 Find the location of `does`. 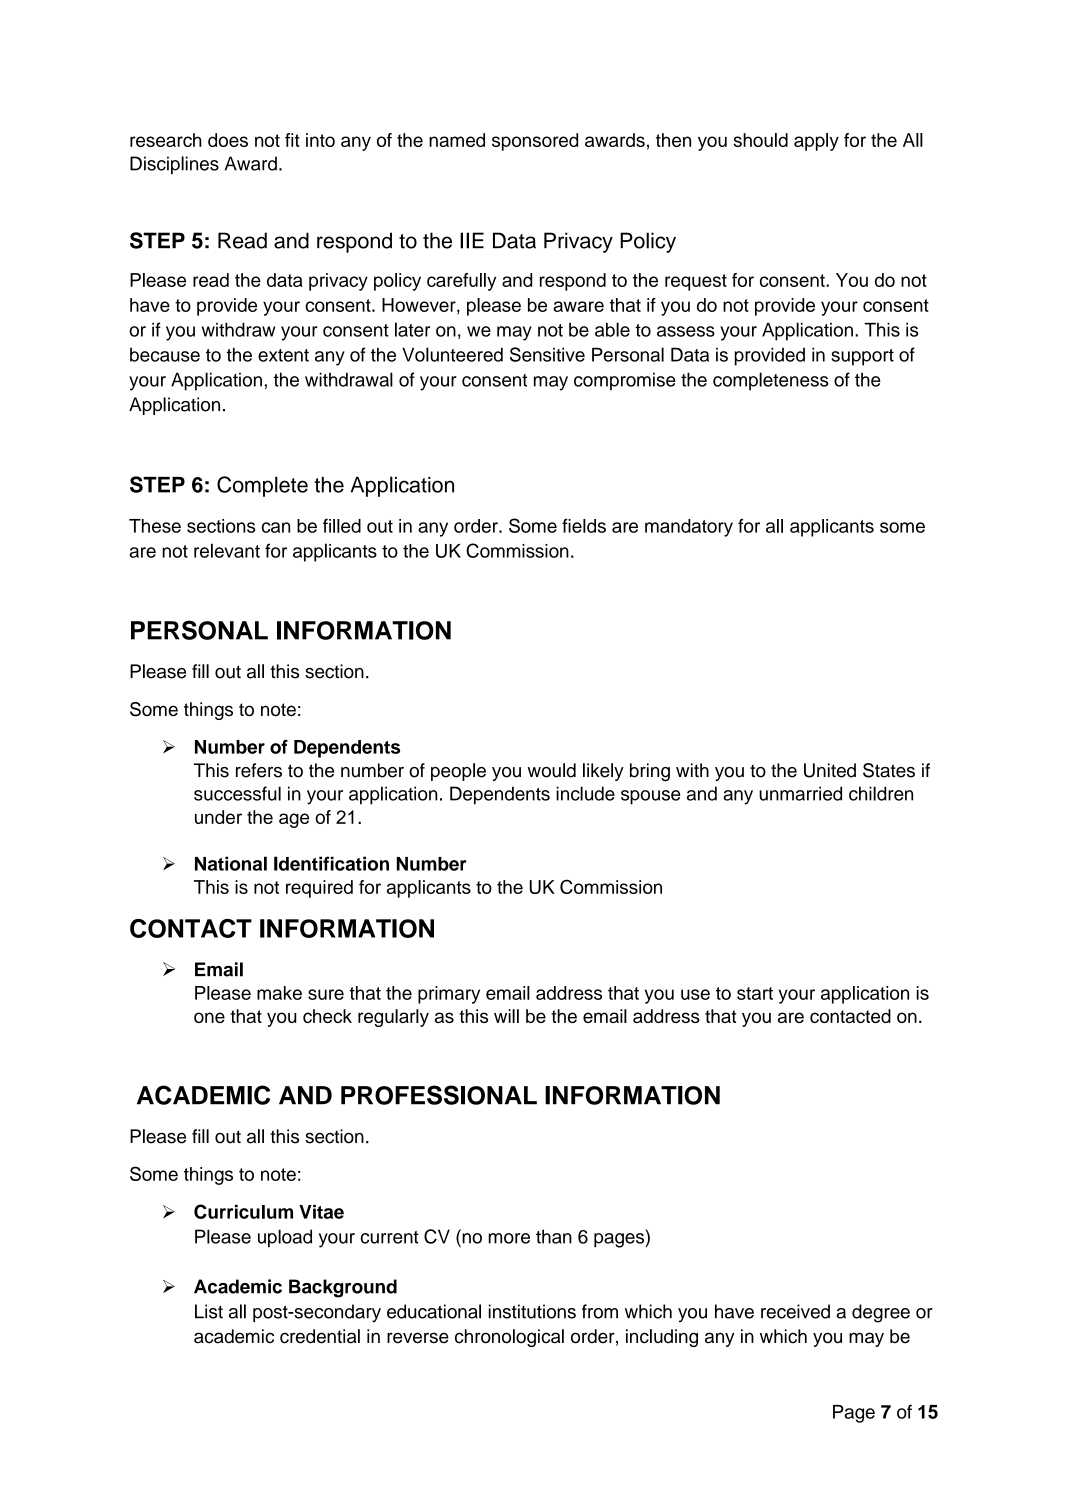

does is located at coordinates (228, 140).
